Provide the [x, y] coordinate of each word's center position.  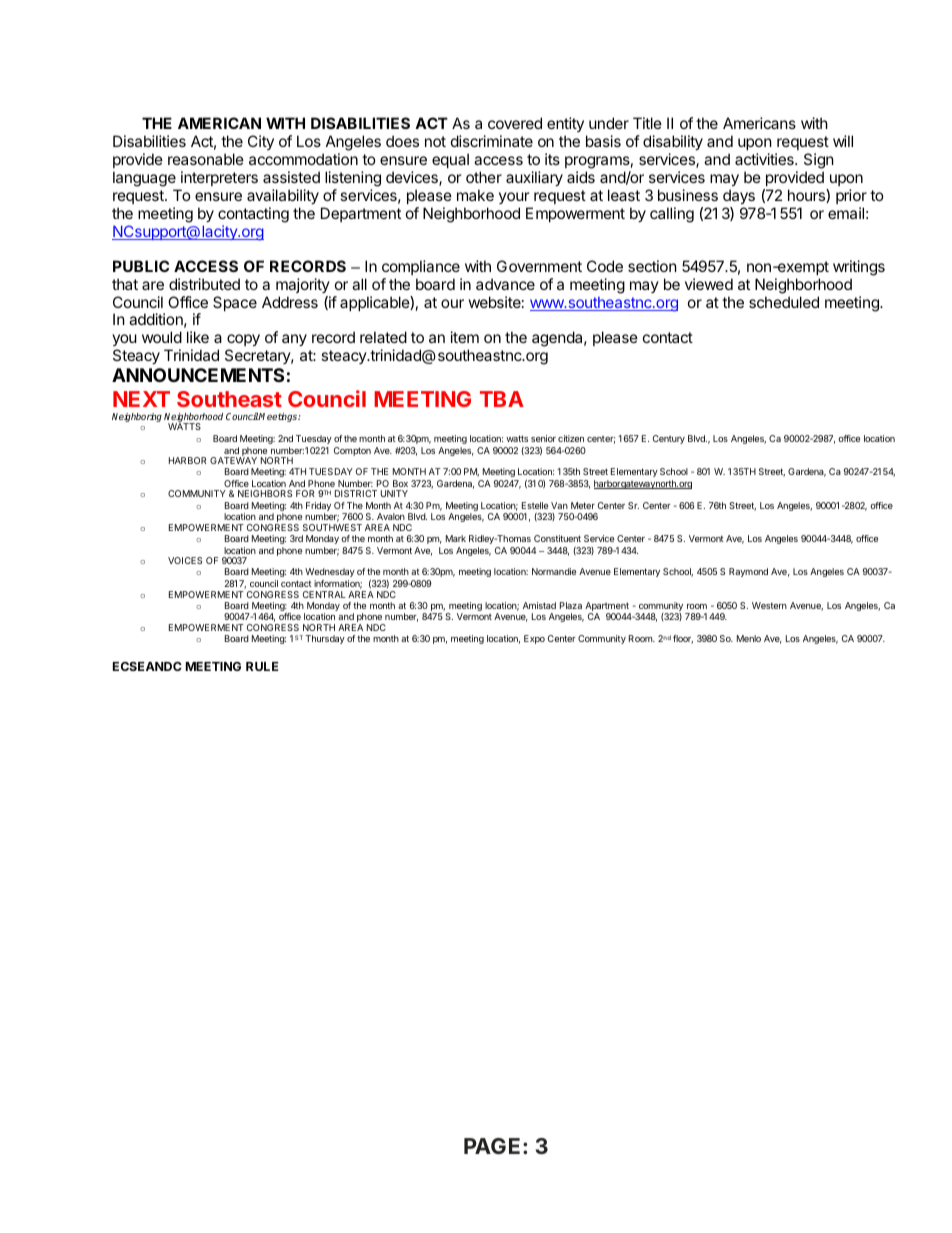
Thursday [325, 639]
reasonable [206, 159]
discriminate [492, 141]
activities [765, 159]
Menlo [749, 638]
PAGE [494, 1146]
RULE [262, 666]
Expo [534, 639]
